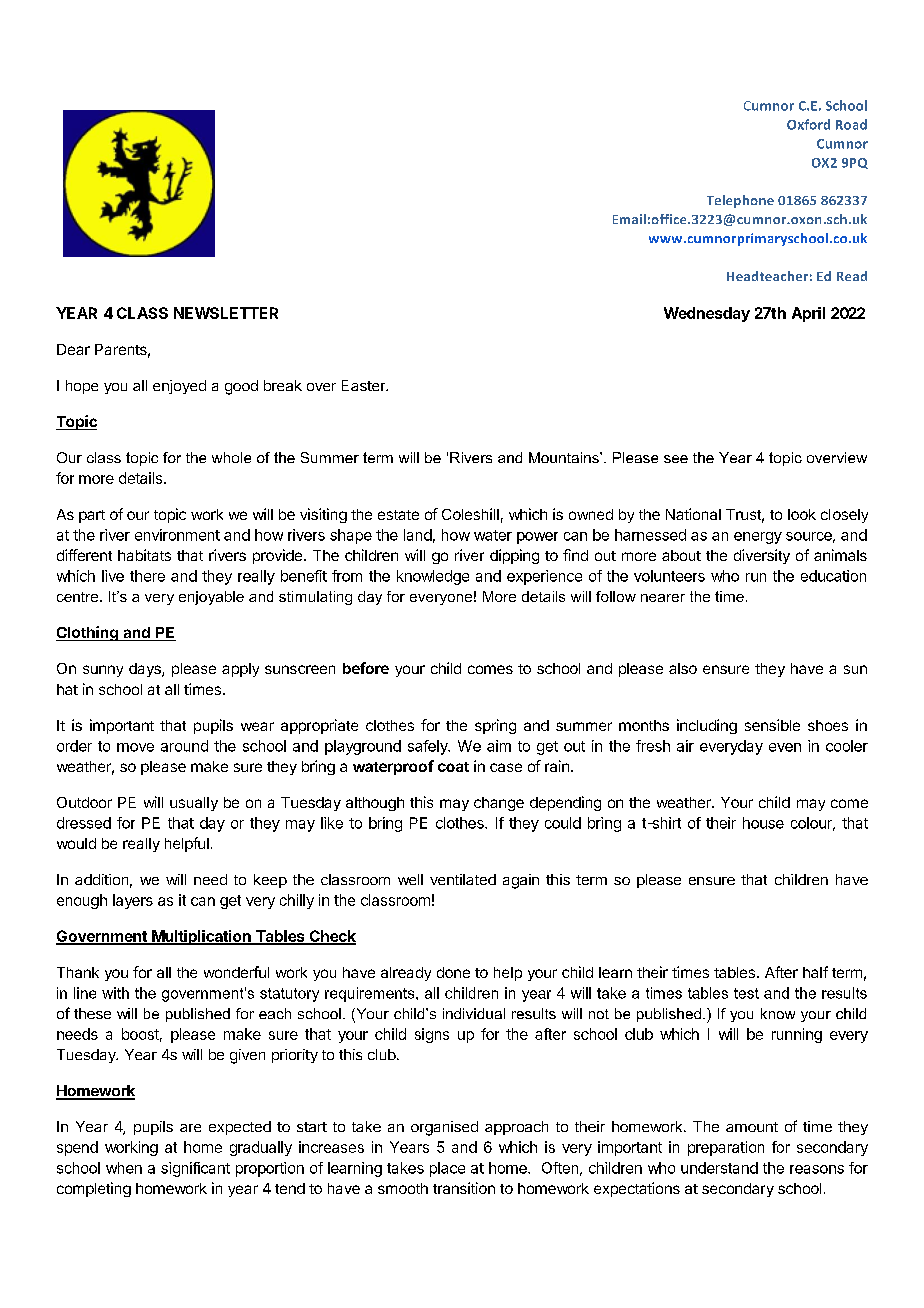 The height and width of the screenshot is (1308, 924). Describe the element at coordinates (762, 556) in the screenshot. I see `diversity` at that location.
